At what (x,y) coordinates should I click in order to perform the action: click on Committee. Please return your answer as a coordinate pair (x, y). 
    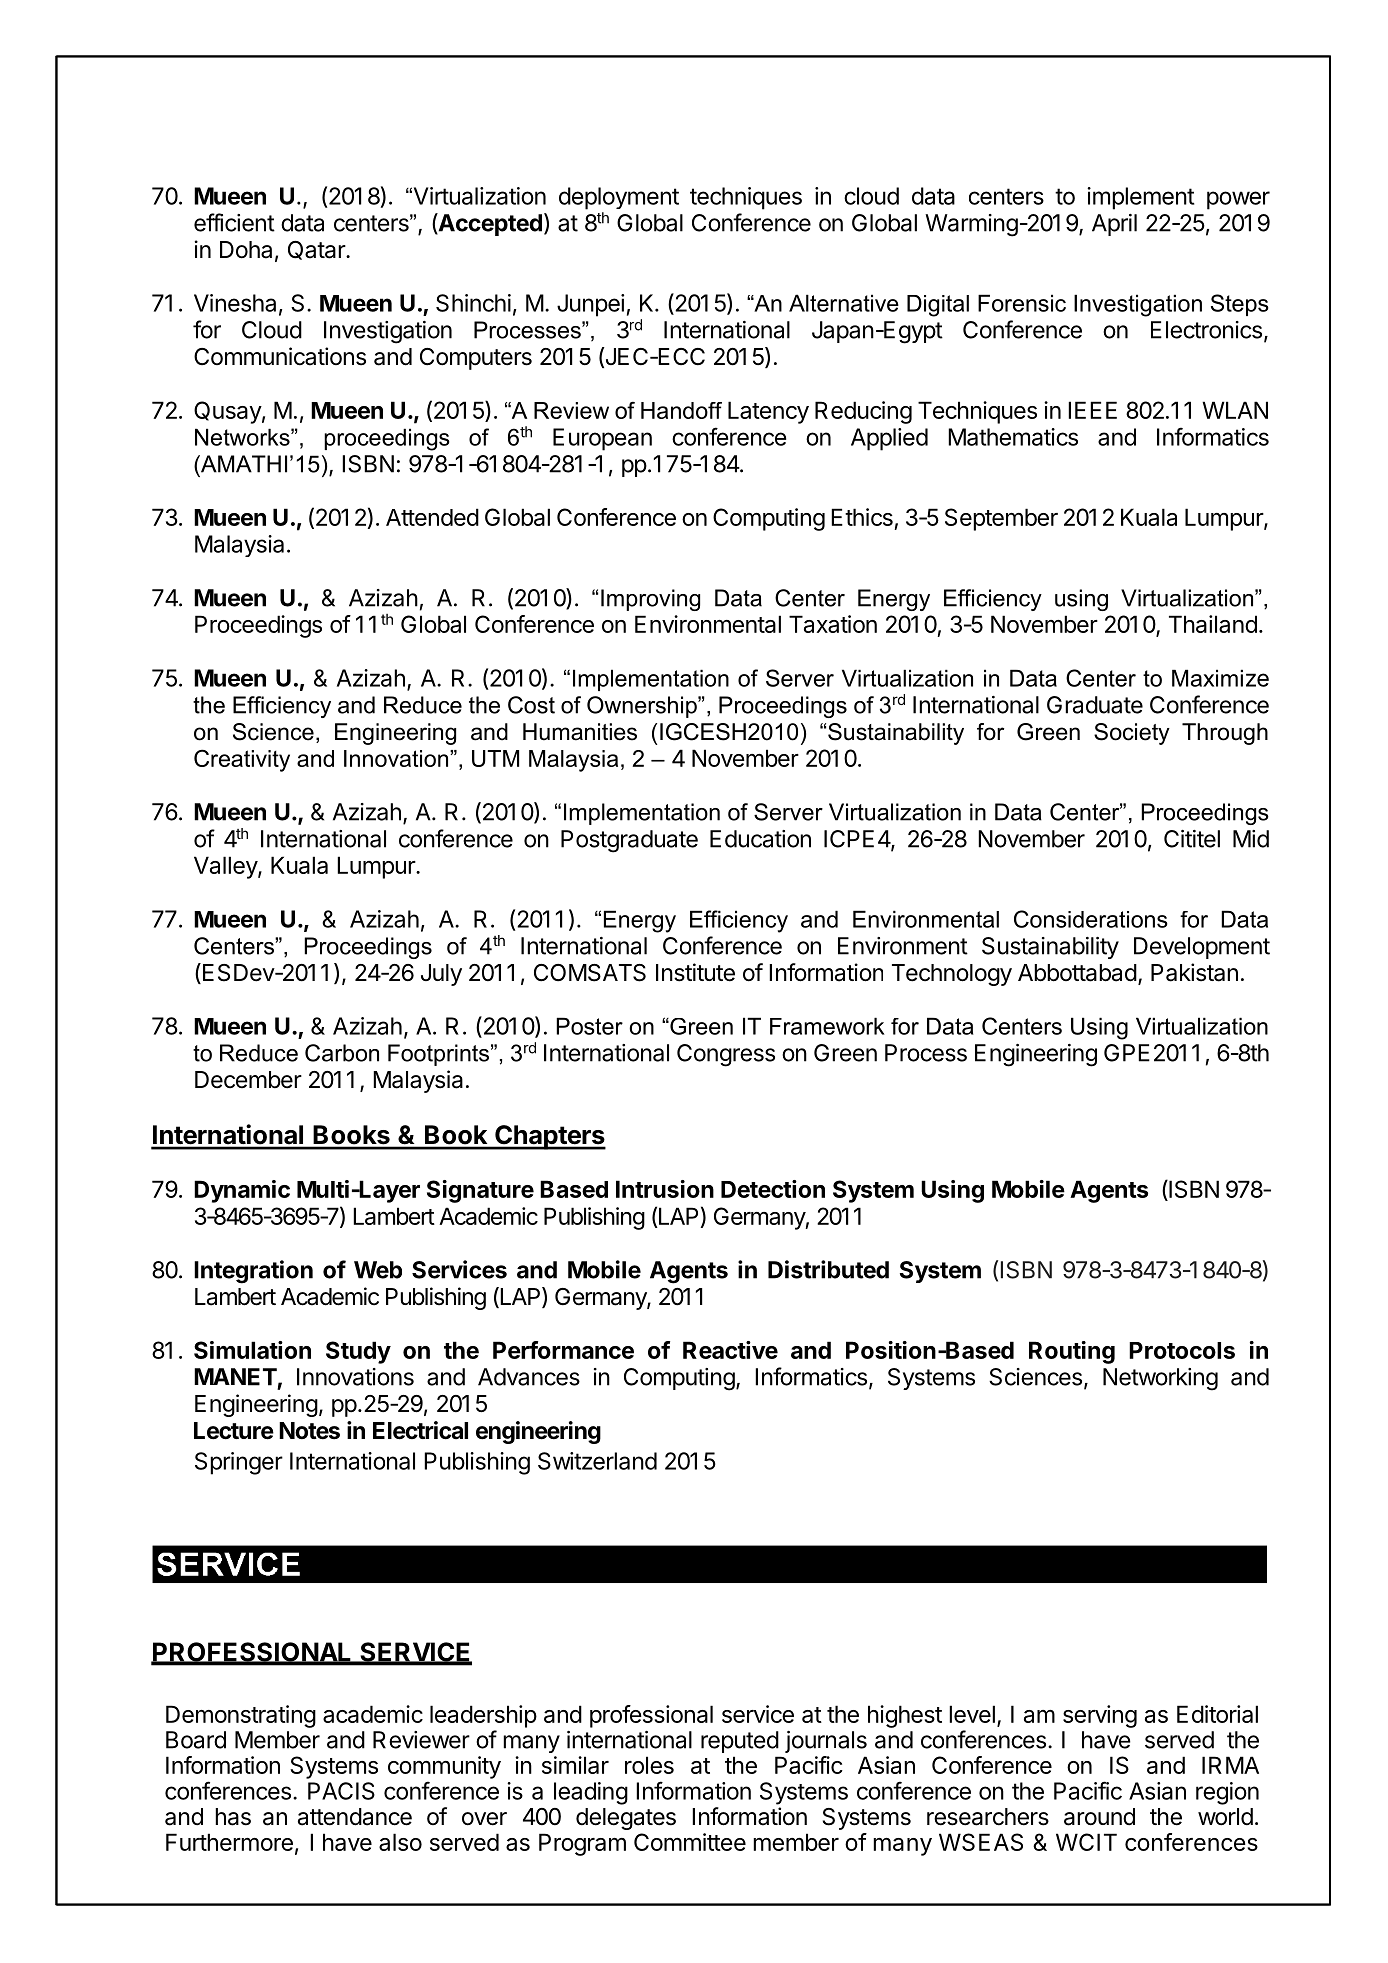
    Looking at the image, I should click on (690, 1842).
